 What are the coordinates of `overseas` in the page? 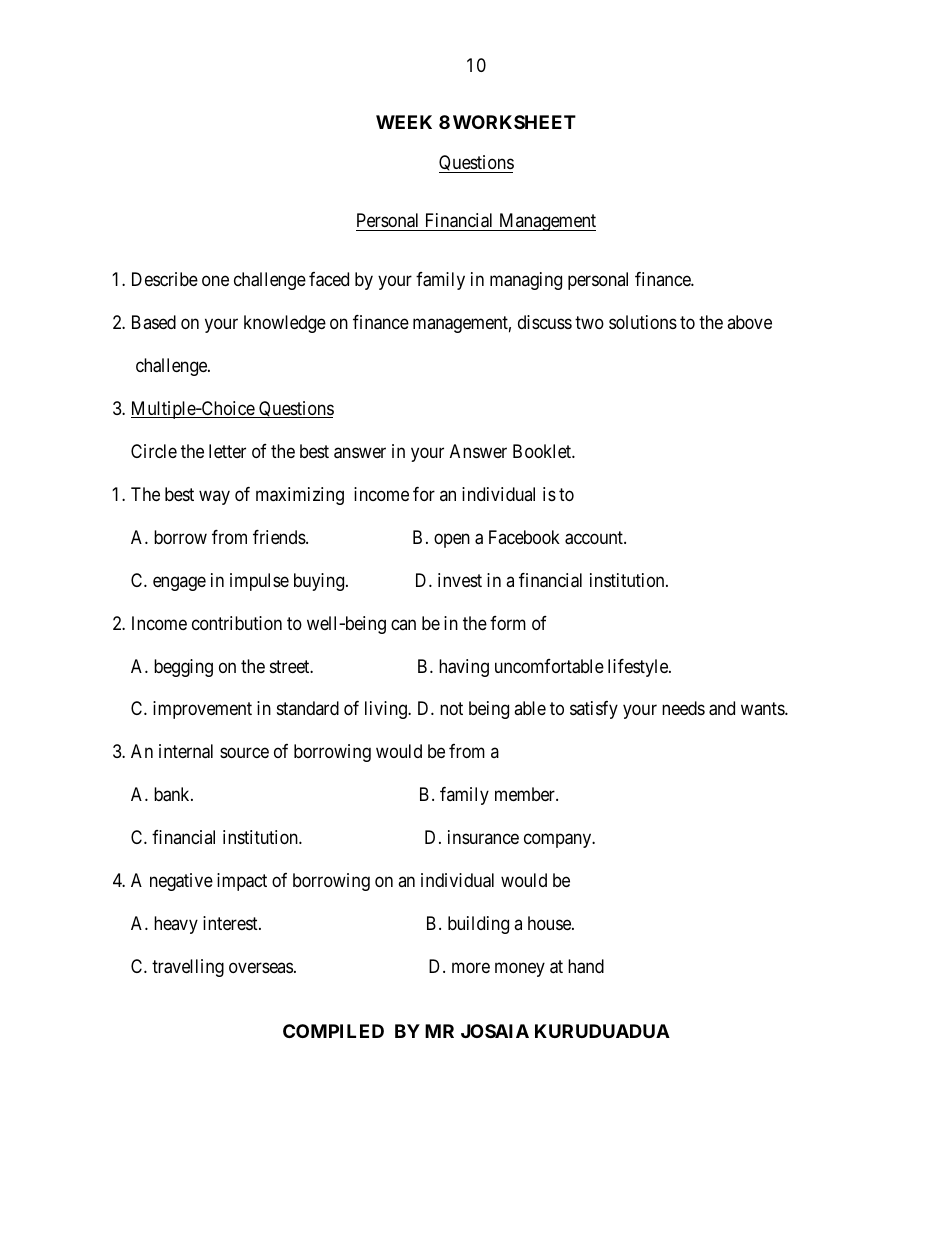 It's located at (261, 968).
